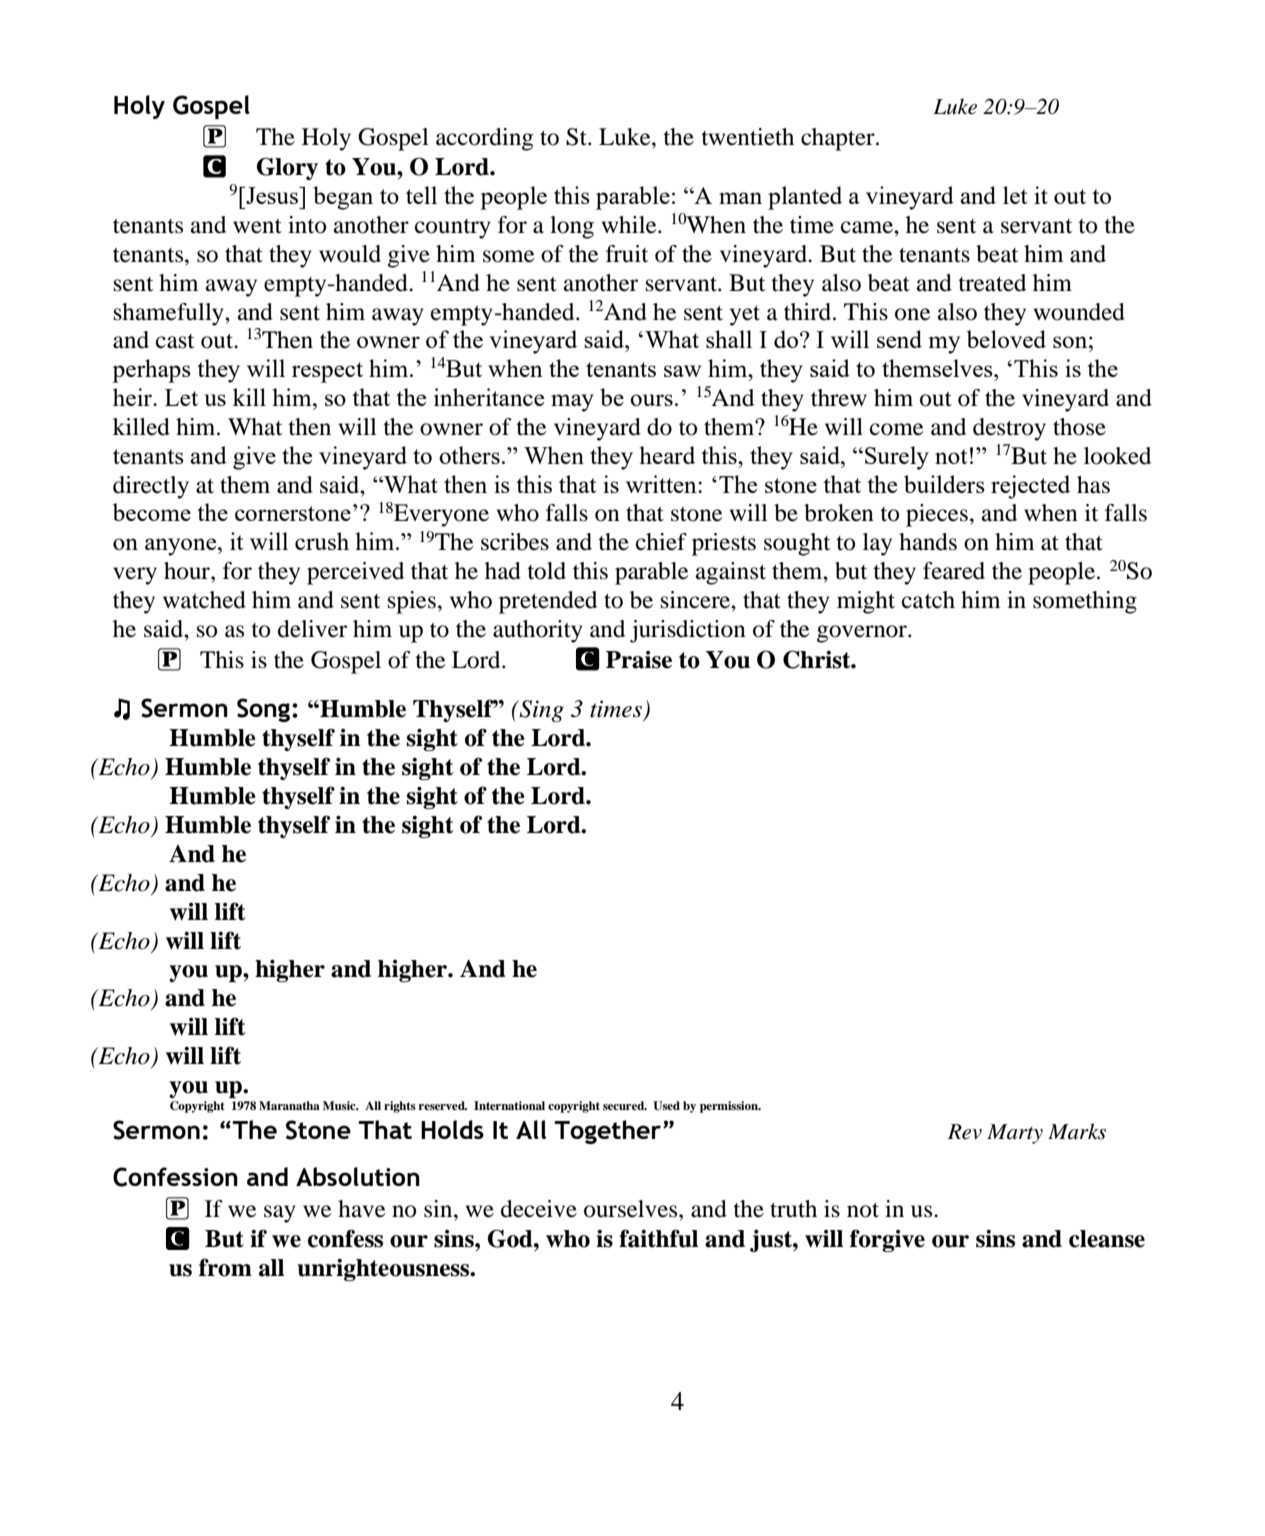 The image size is (1265, 1536). Describe the element at coordinates (863, 634) in the screenshot. I see `governor` at that location.
